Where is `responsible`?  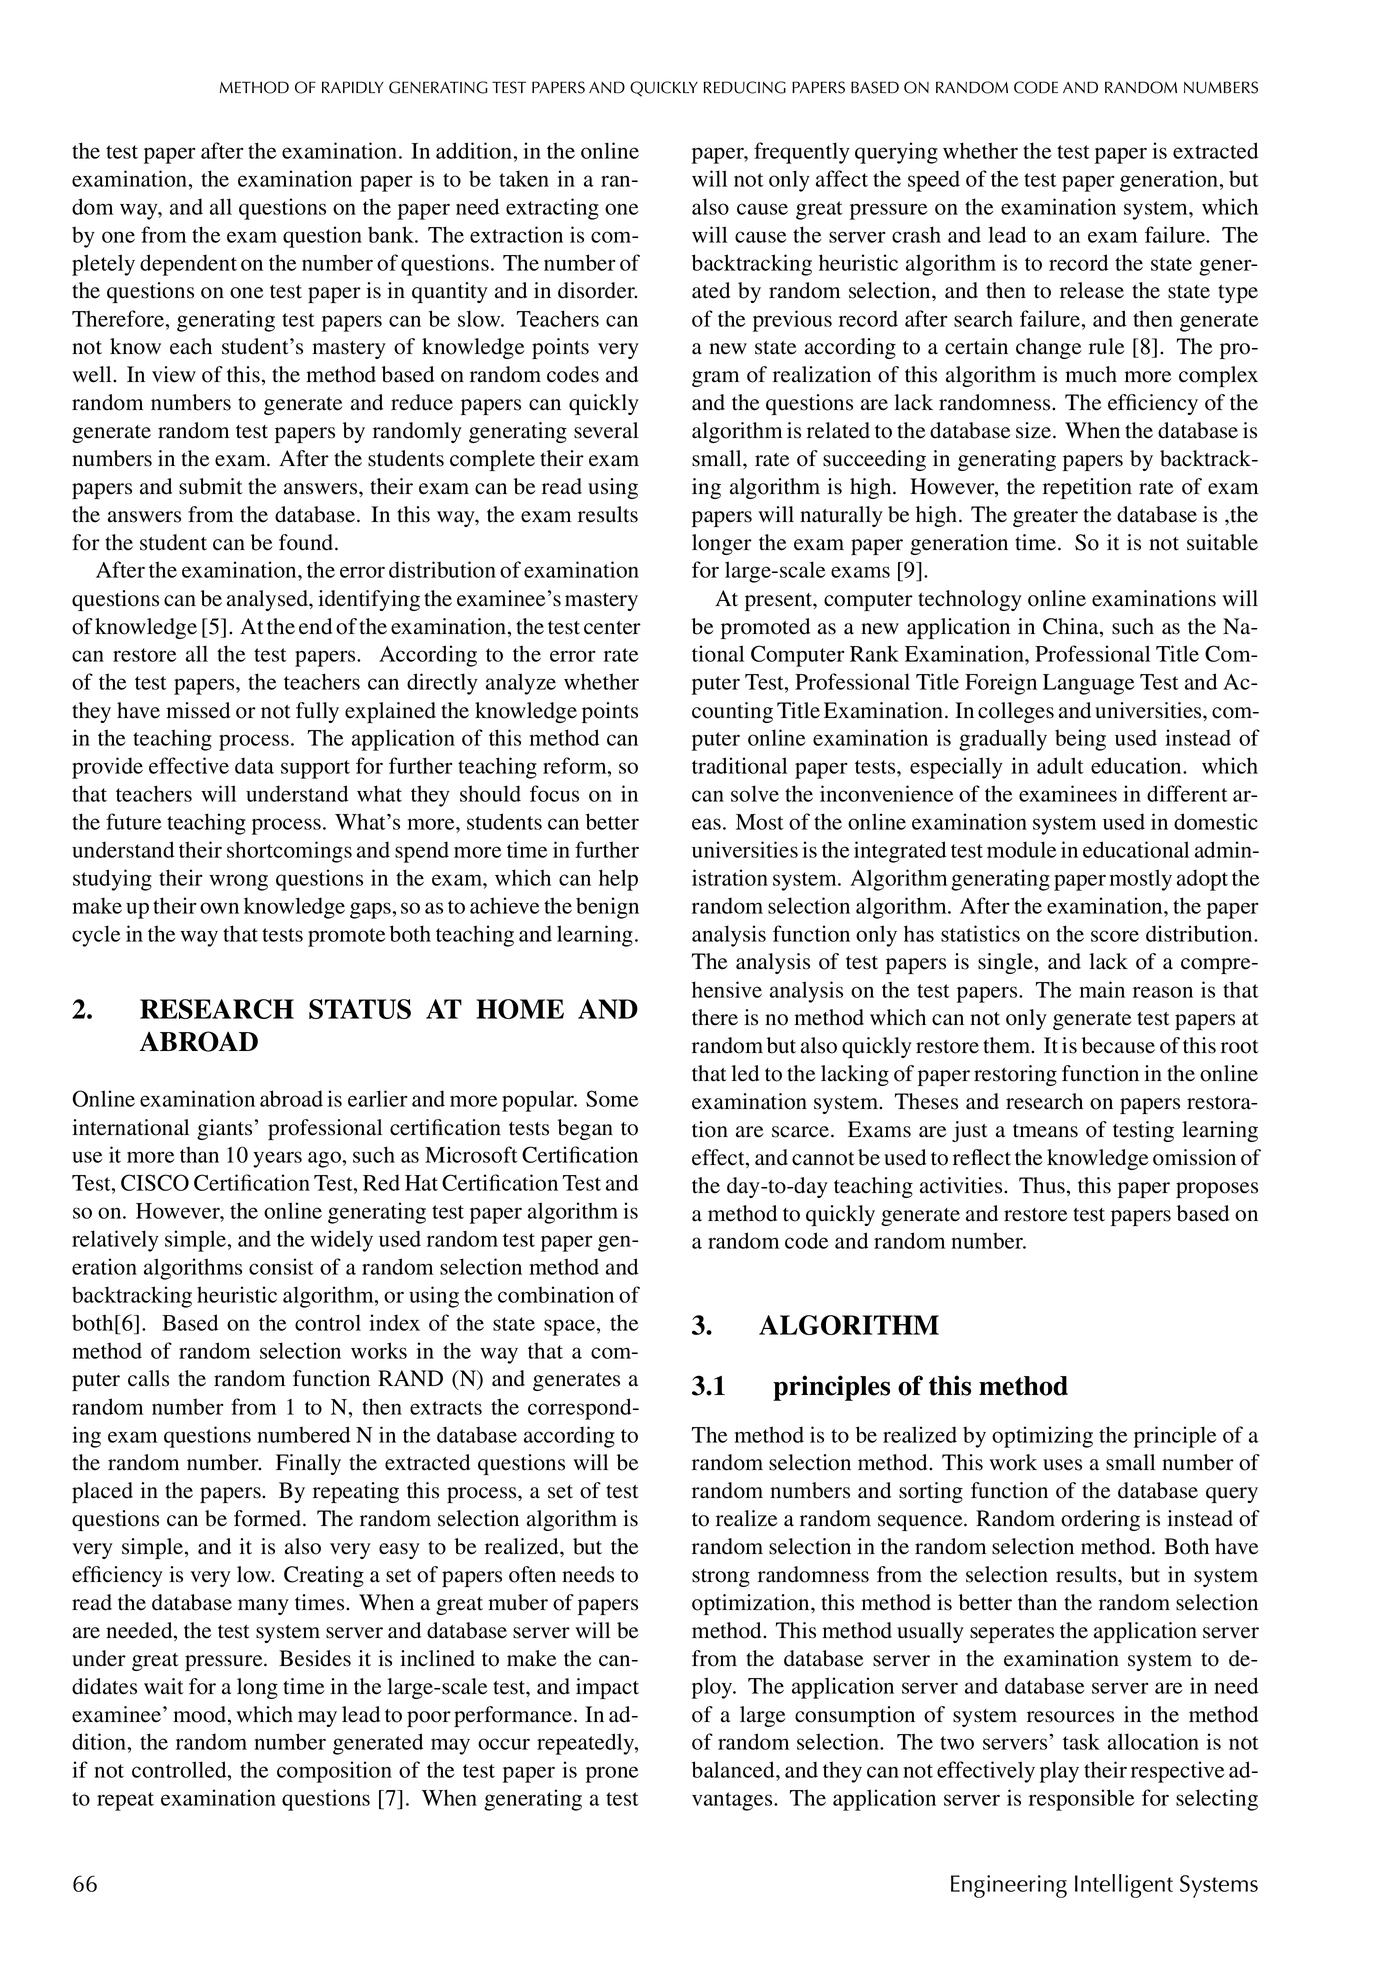
responsible is located at coordinates (1082, 1800).
